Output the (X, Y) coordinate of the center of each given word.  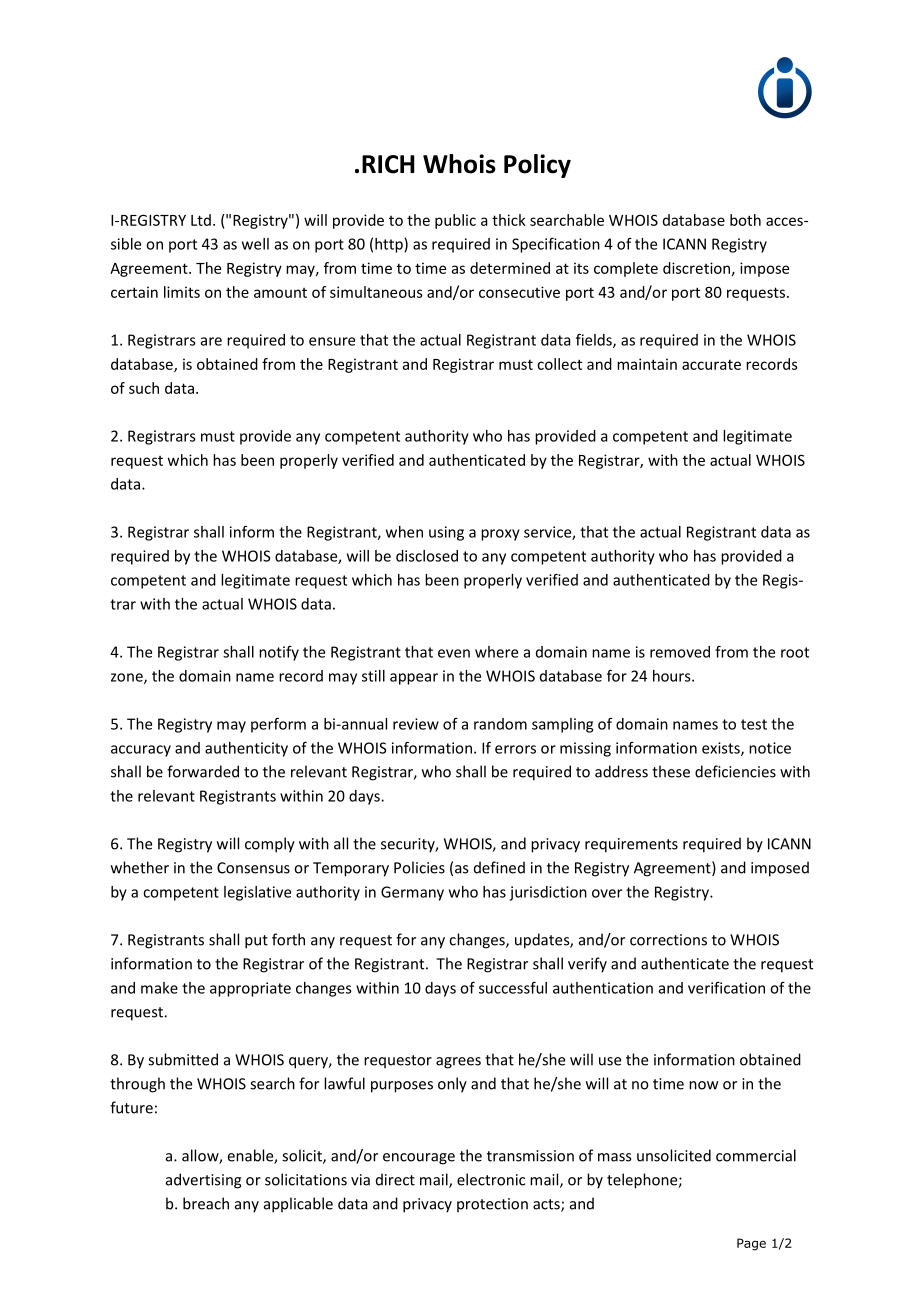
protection (492, 1205)
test (754, 724)
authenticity (246, 749)
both (745, 220)
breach (206, 1203)
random (500, 724)
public (455, 221)
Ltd (201, 220)
